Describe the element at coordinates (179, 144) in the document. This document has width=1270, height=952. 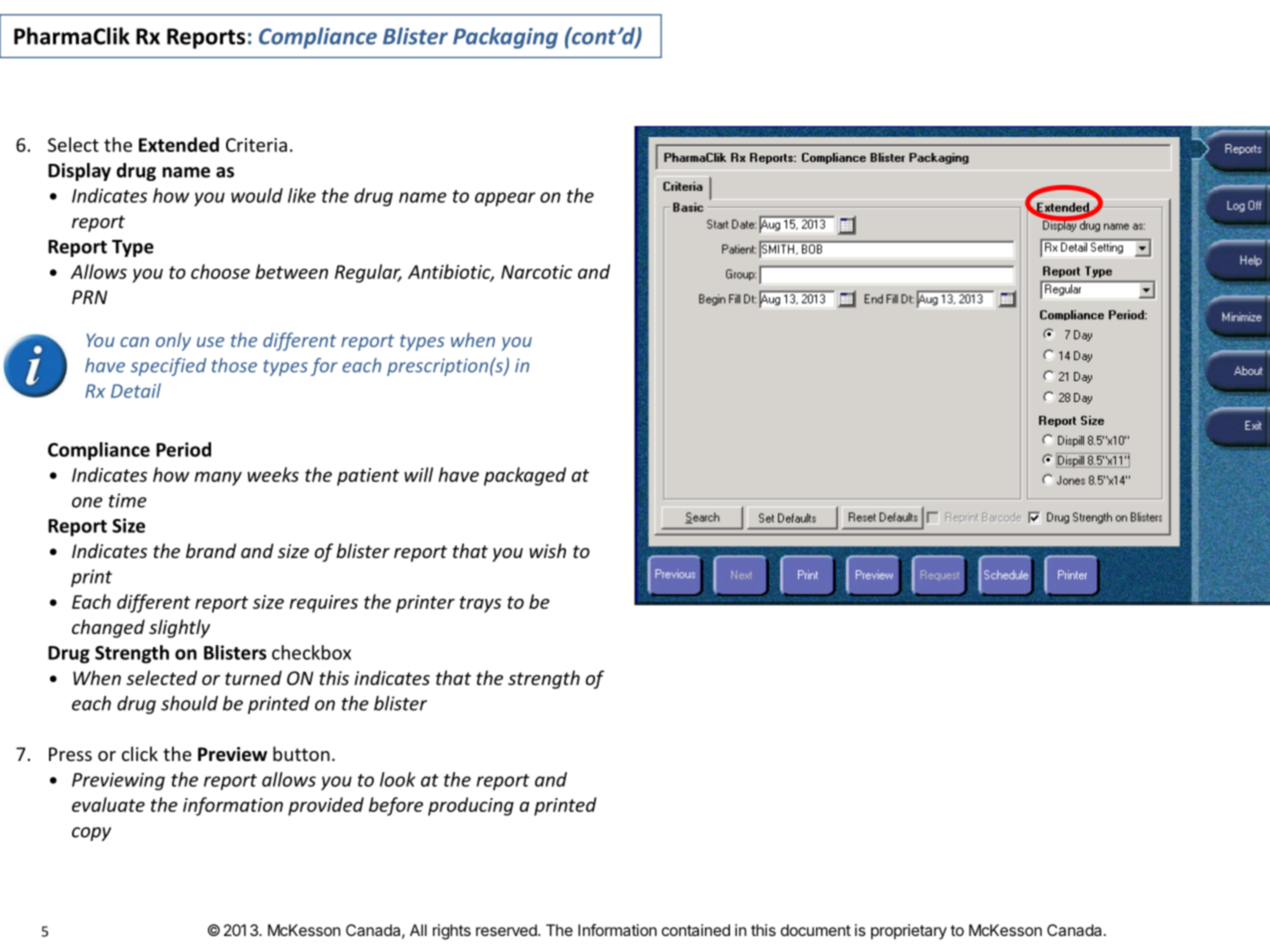
I see `Extended` at that location.
